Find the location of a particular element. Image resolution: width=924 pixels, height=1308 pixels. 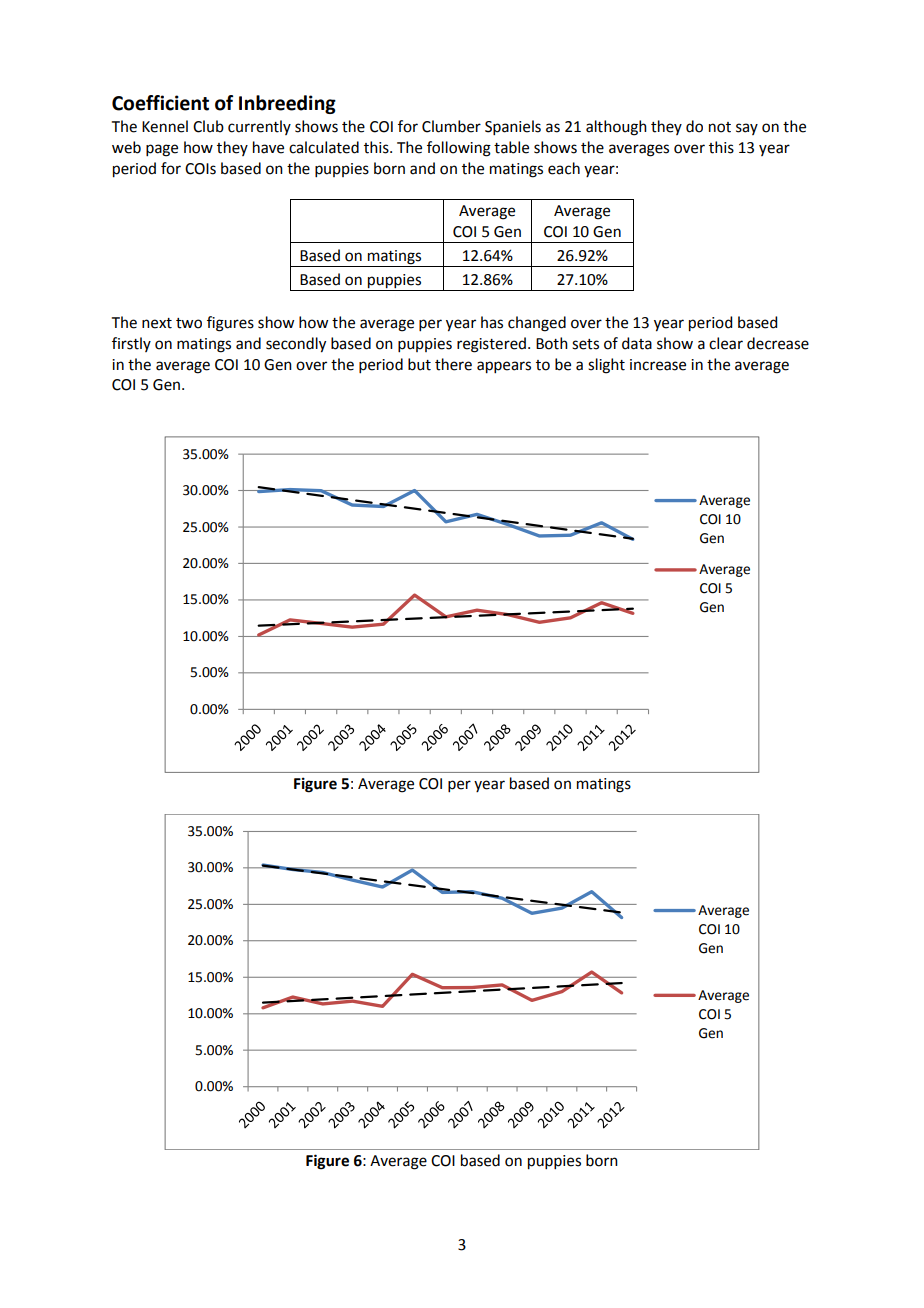

there is located at coordinates (453, 364).
